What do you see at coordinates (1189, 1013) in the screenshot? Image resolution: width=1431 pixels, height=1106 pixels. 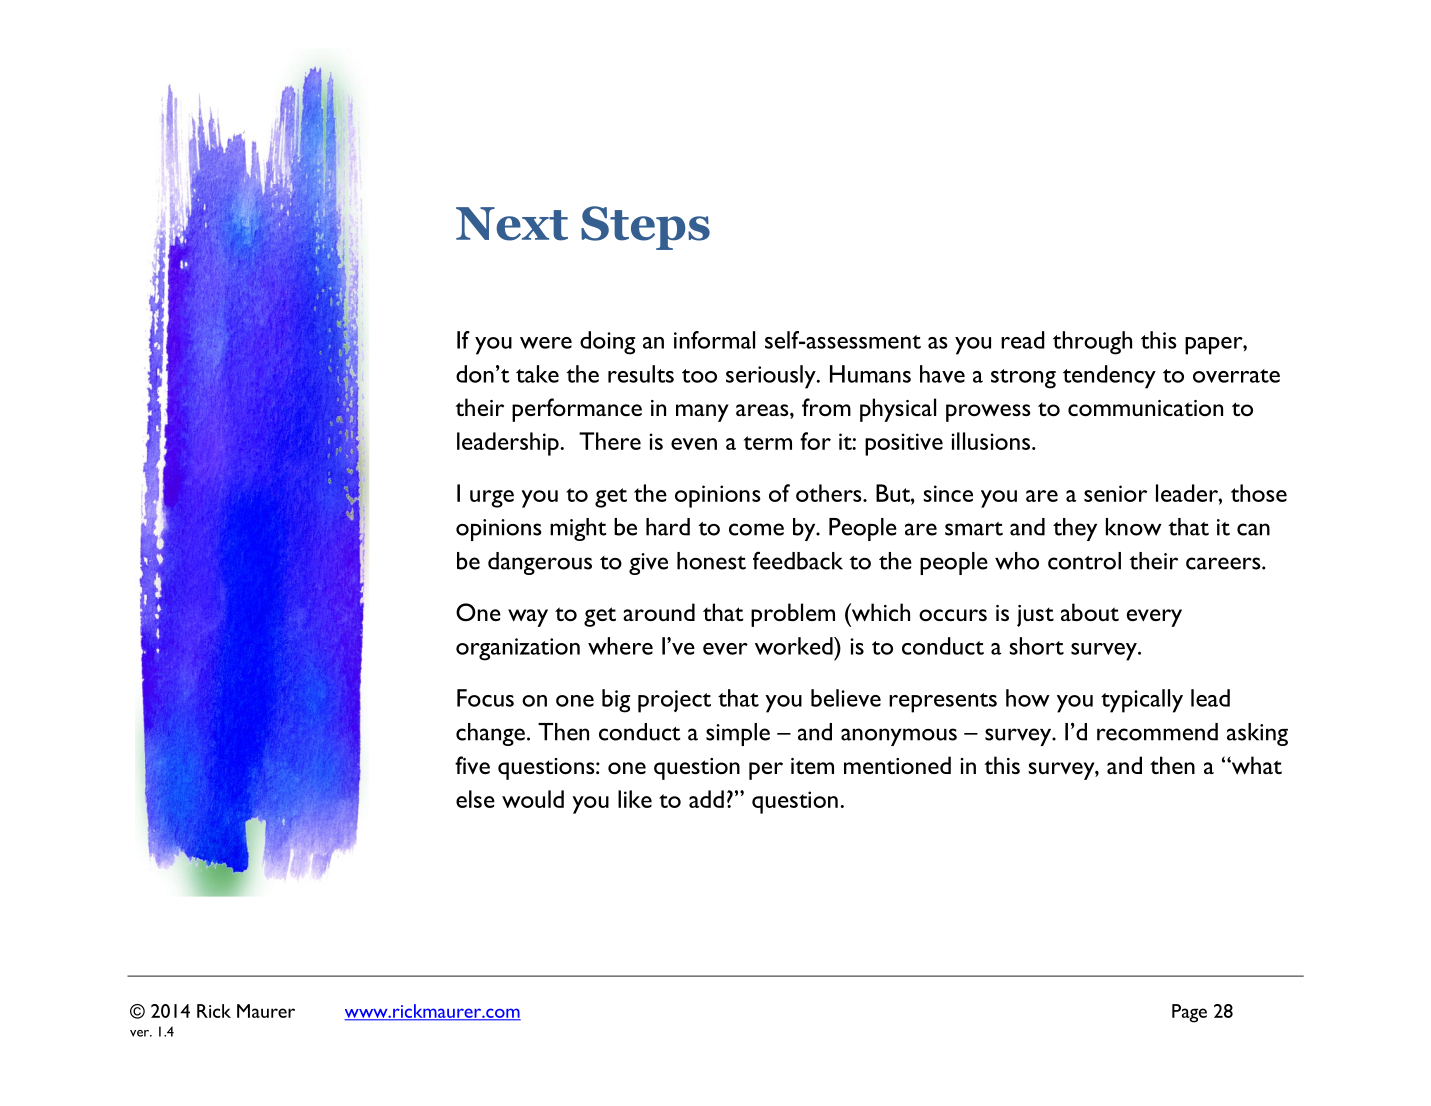 I see `Page` at bounding box center [1189, 1013].
